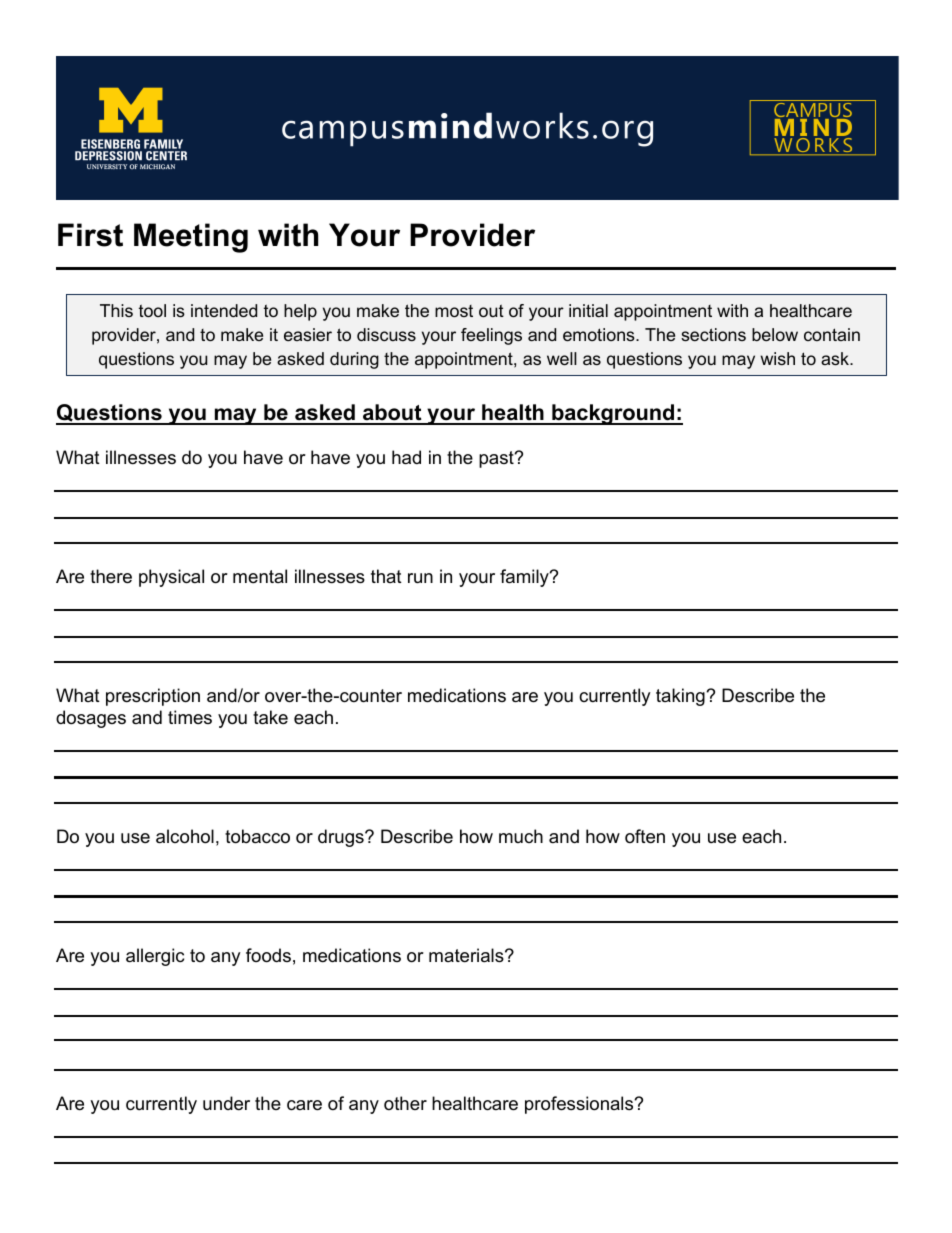  I want to click on sections, so click(713, 334).
